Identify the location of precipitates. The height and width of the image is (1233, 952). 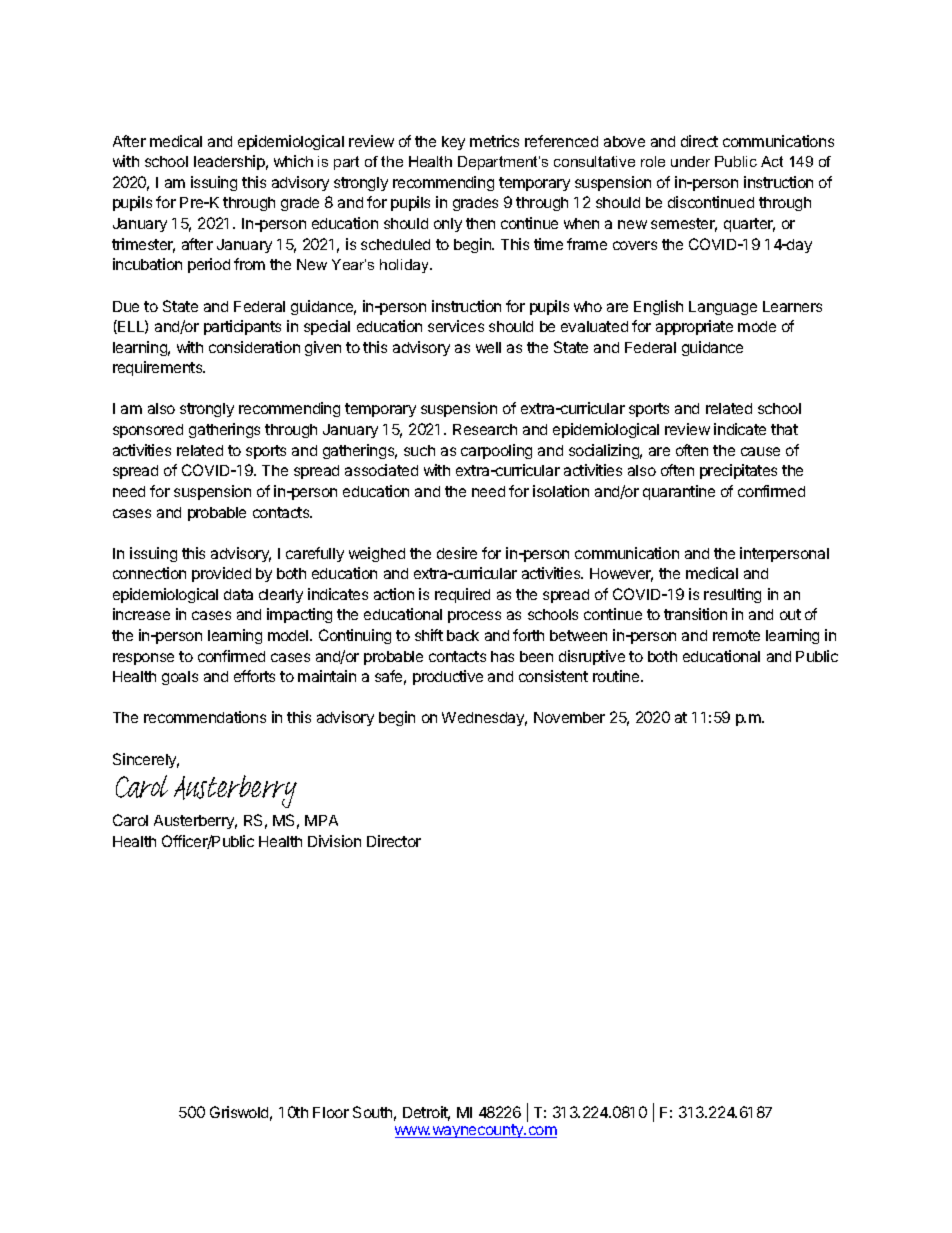
(738, 471).
